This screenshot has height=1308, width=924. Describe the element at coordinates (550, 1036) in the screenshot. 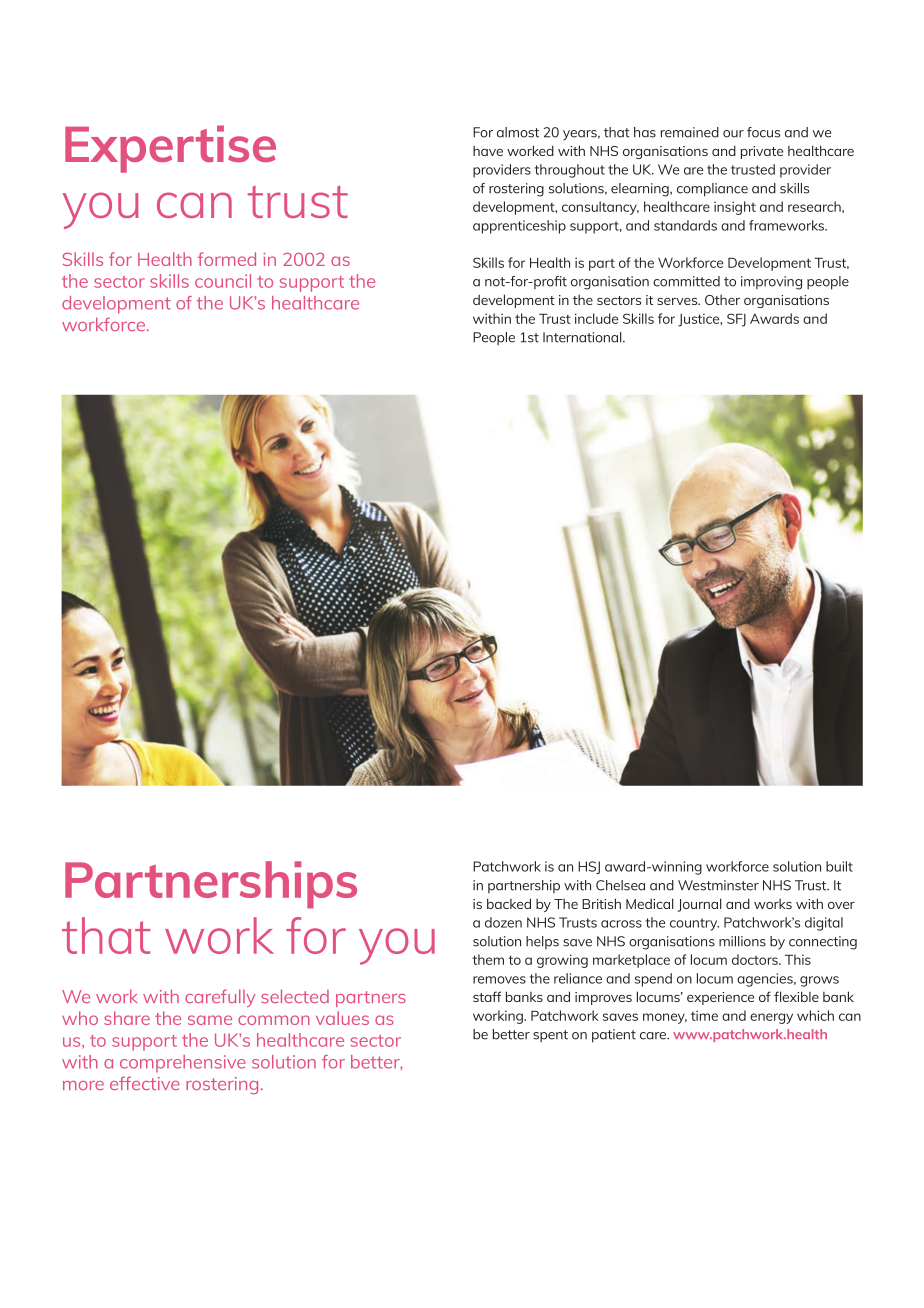

I see `spent` at that location.
